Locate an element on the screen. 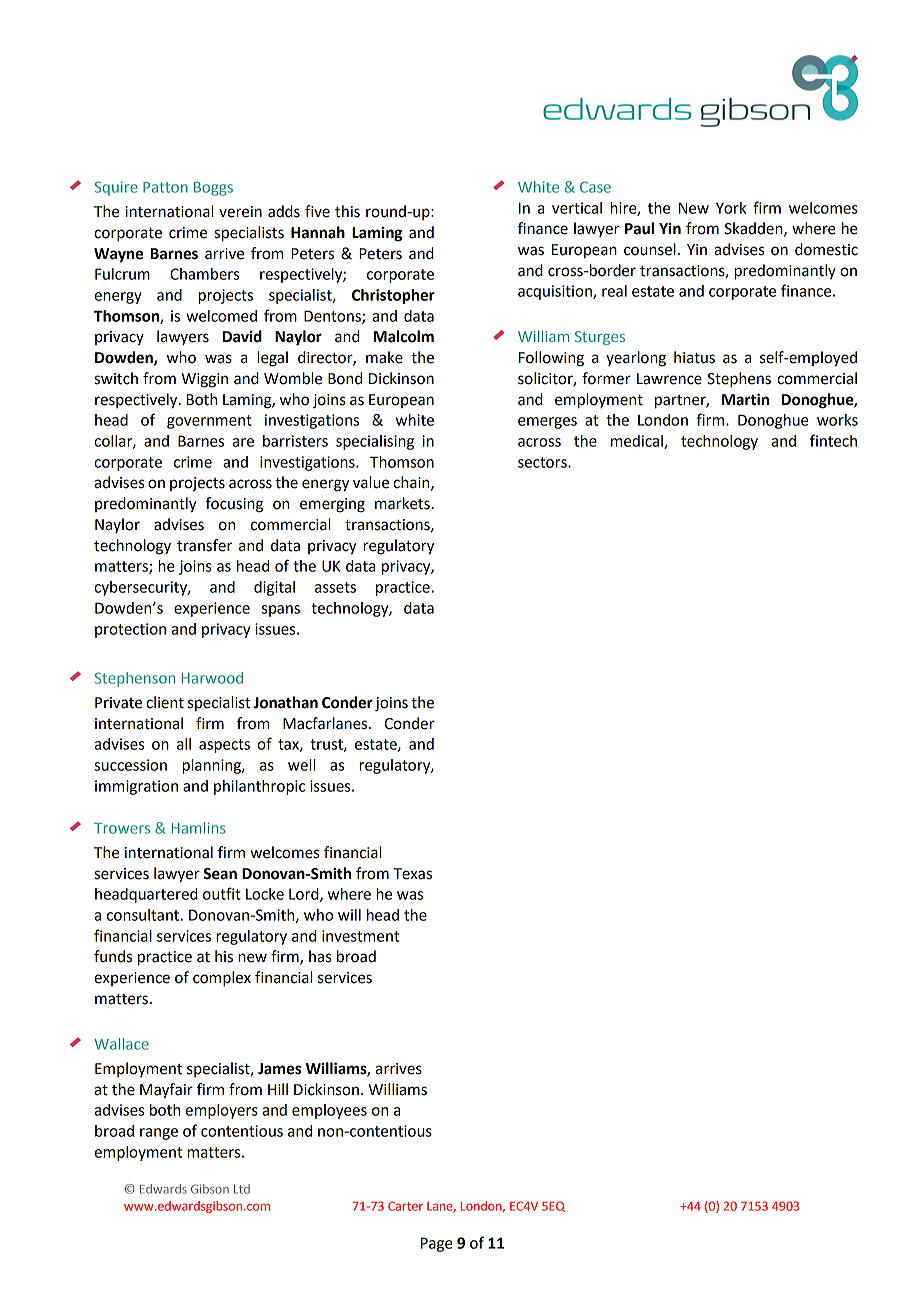 The height and width of the screenshot is (1308, 924). vertical is located at coordinates (577, 208).
